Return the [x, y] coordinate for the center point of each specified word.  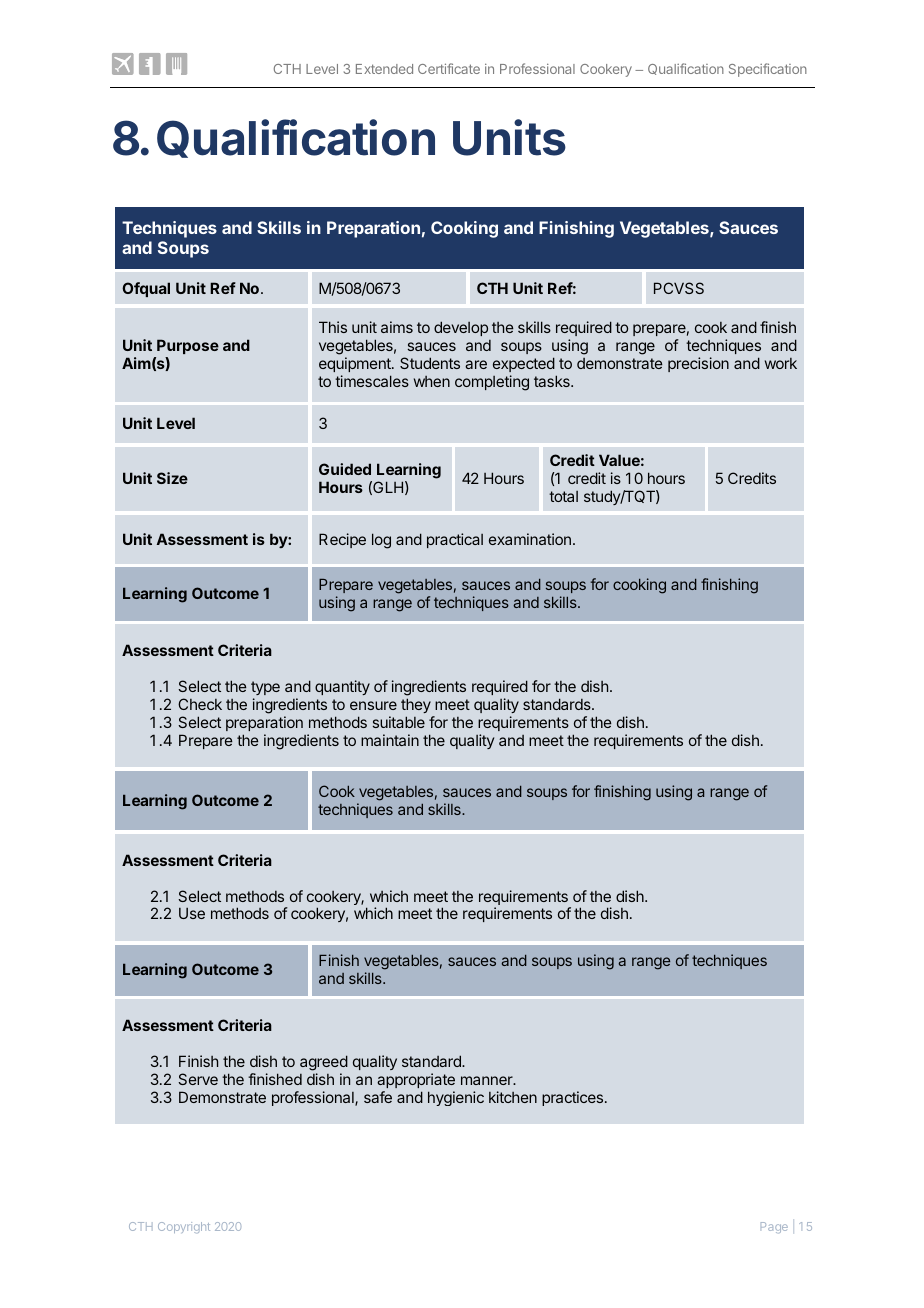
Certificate [449, 68]
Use [192, 913]
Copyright [184, 1227]
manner [488, 1080]
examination [530, 539]
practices [574, 1098]
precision [698, 364]
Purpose [188, 346]
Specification [768, 70]
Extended [384, 69]
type [265, 688]
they [416, 705]
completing [492, 383]
